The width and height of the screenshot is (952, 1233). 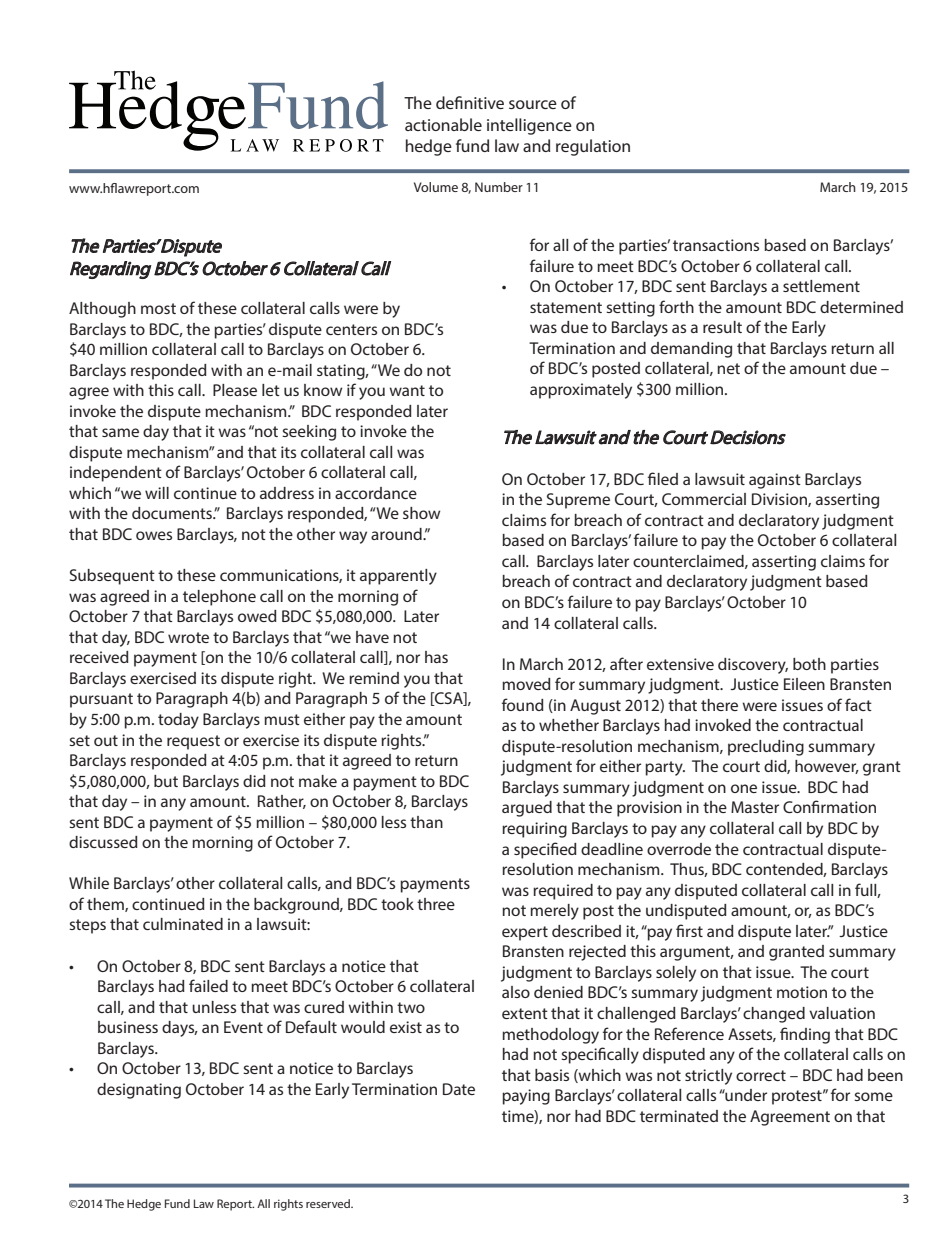 What do you see at coordinates (157, 493) in the screenshot?
I see `will` at bounding box center [157, 493].
